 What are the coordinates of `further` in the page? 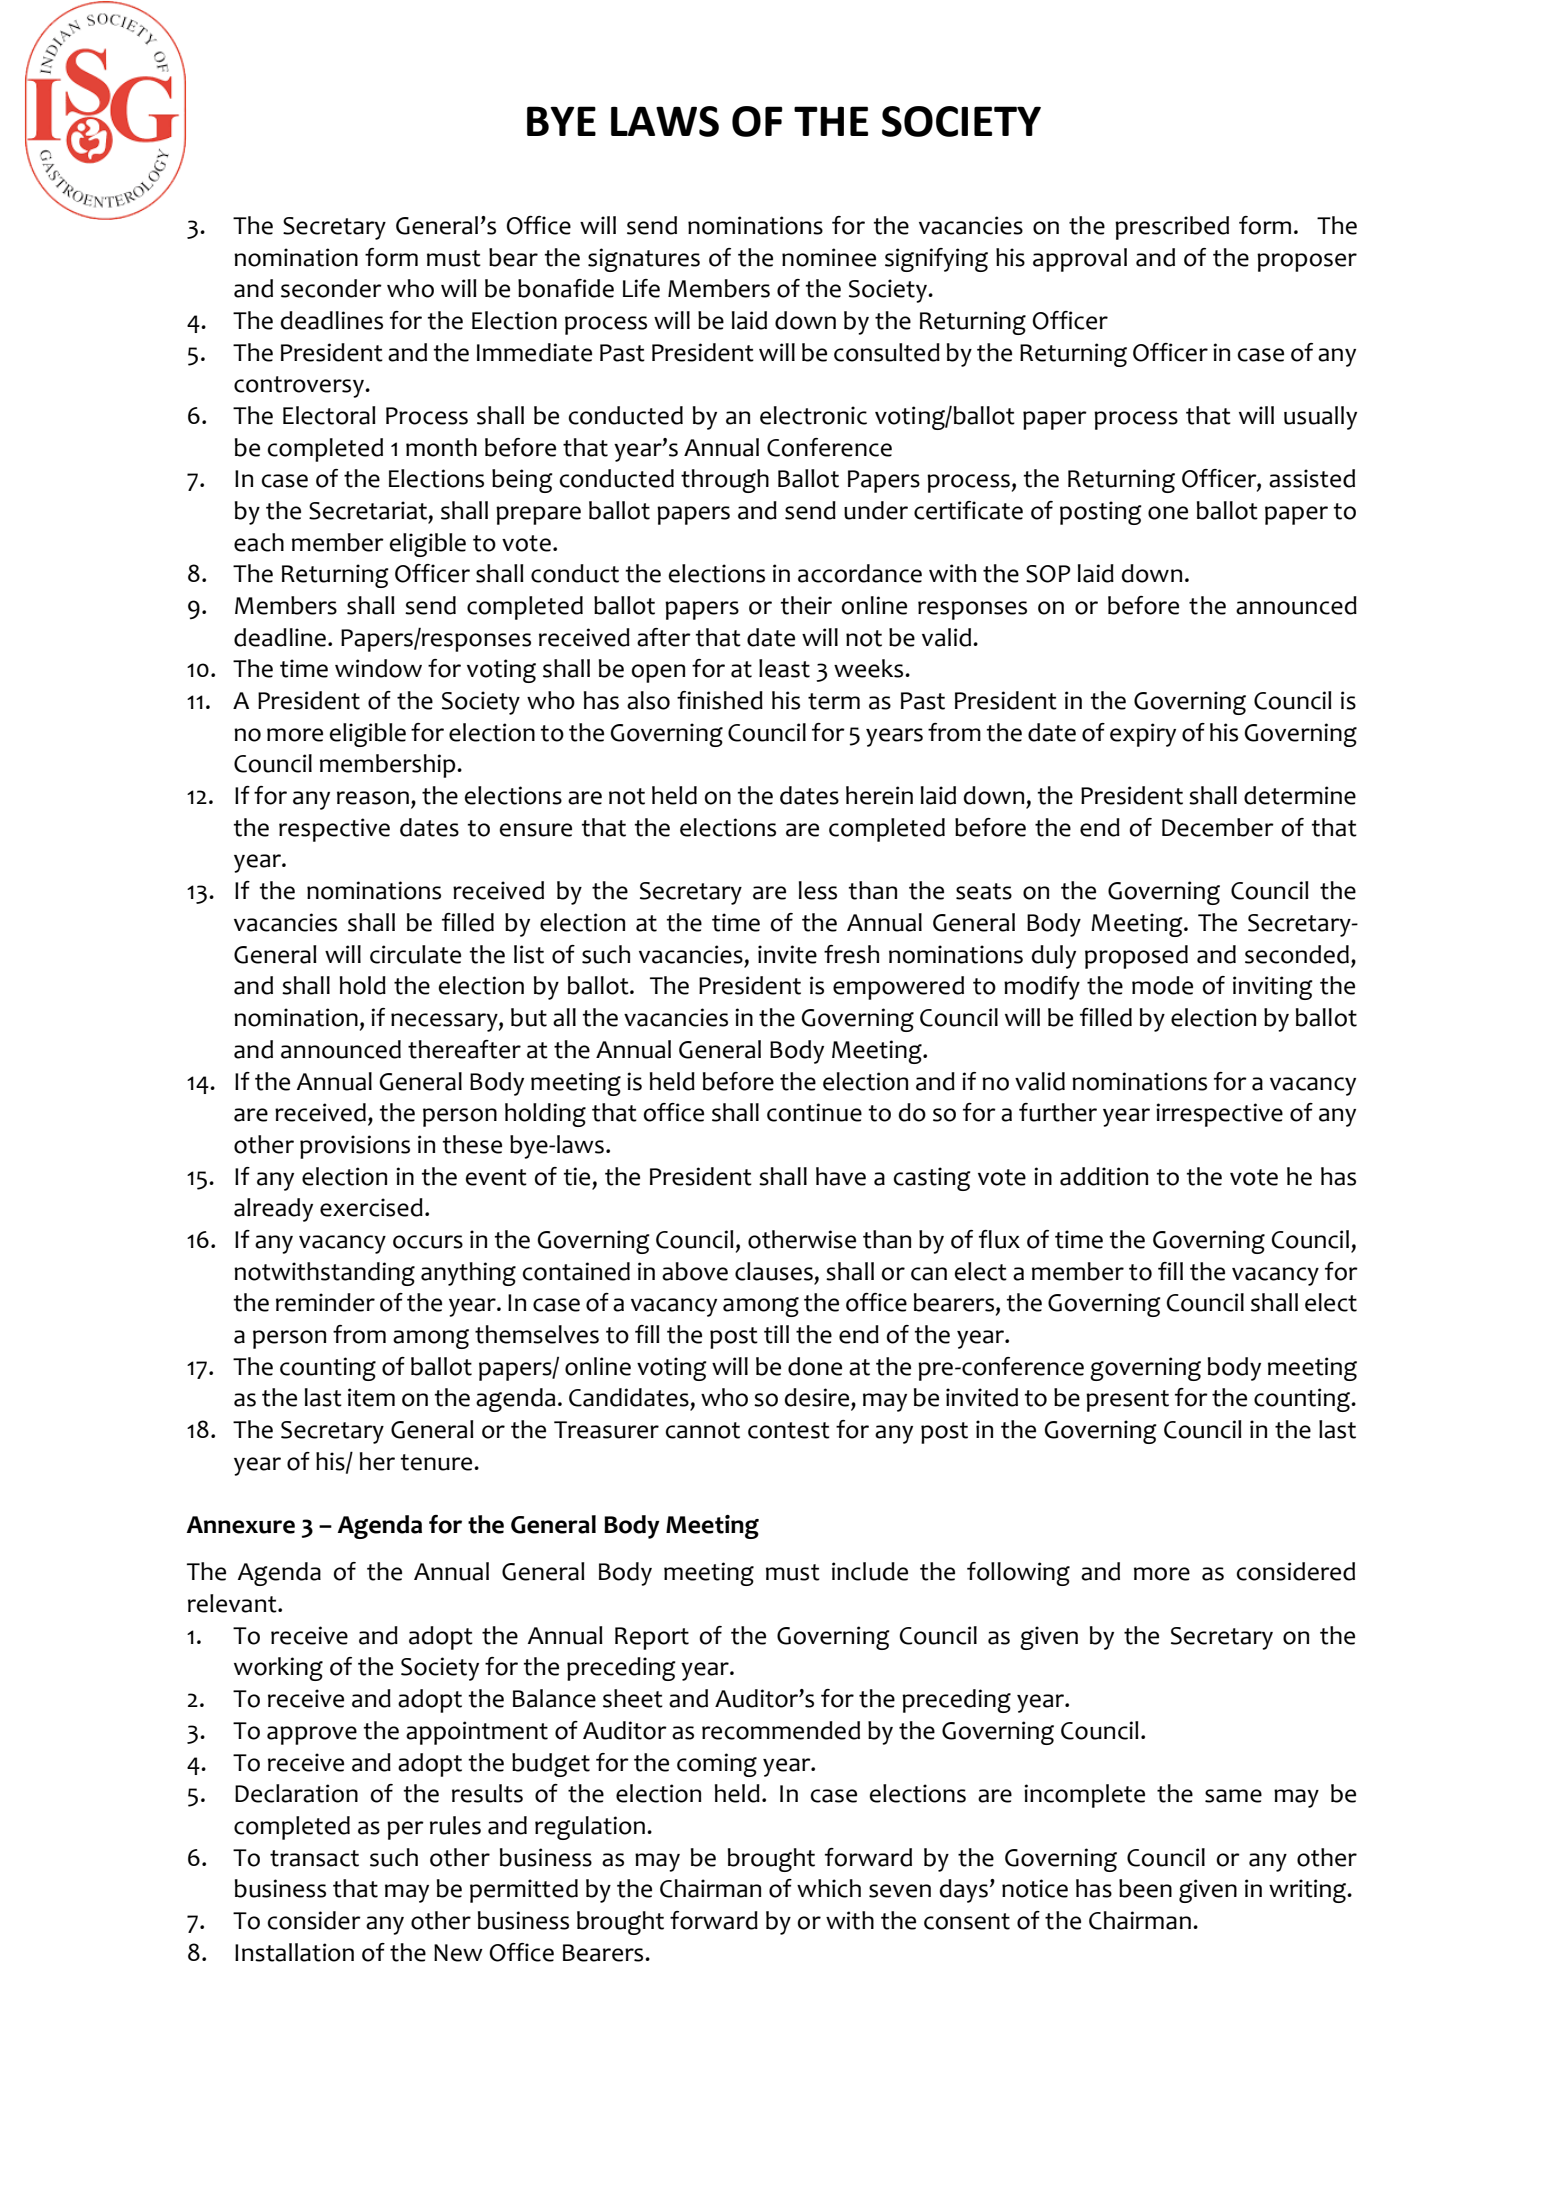 It's located at (1058, 1112).
